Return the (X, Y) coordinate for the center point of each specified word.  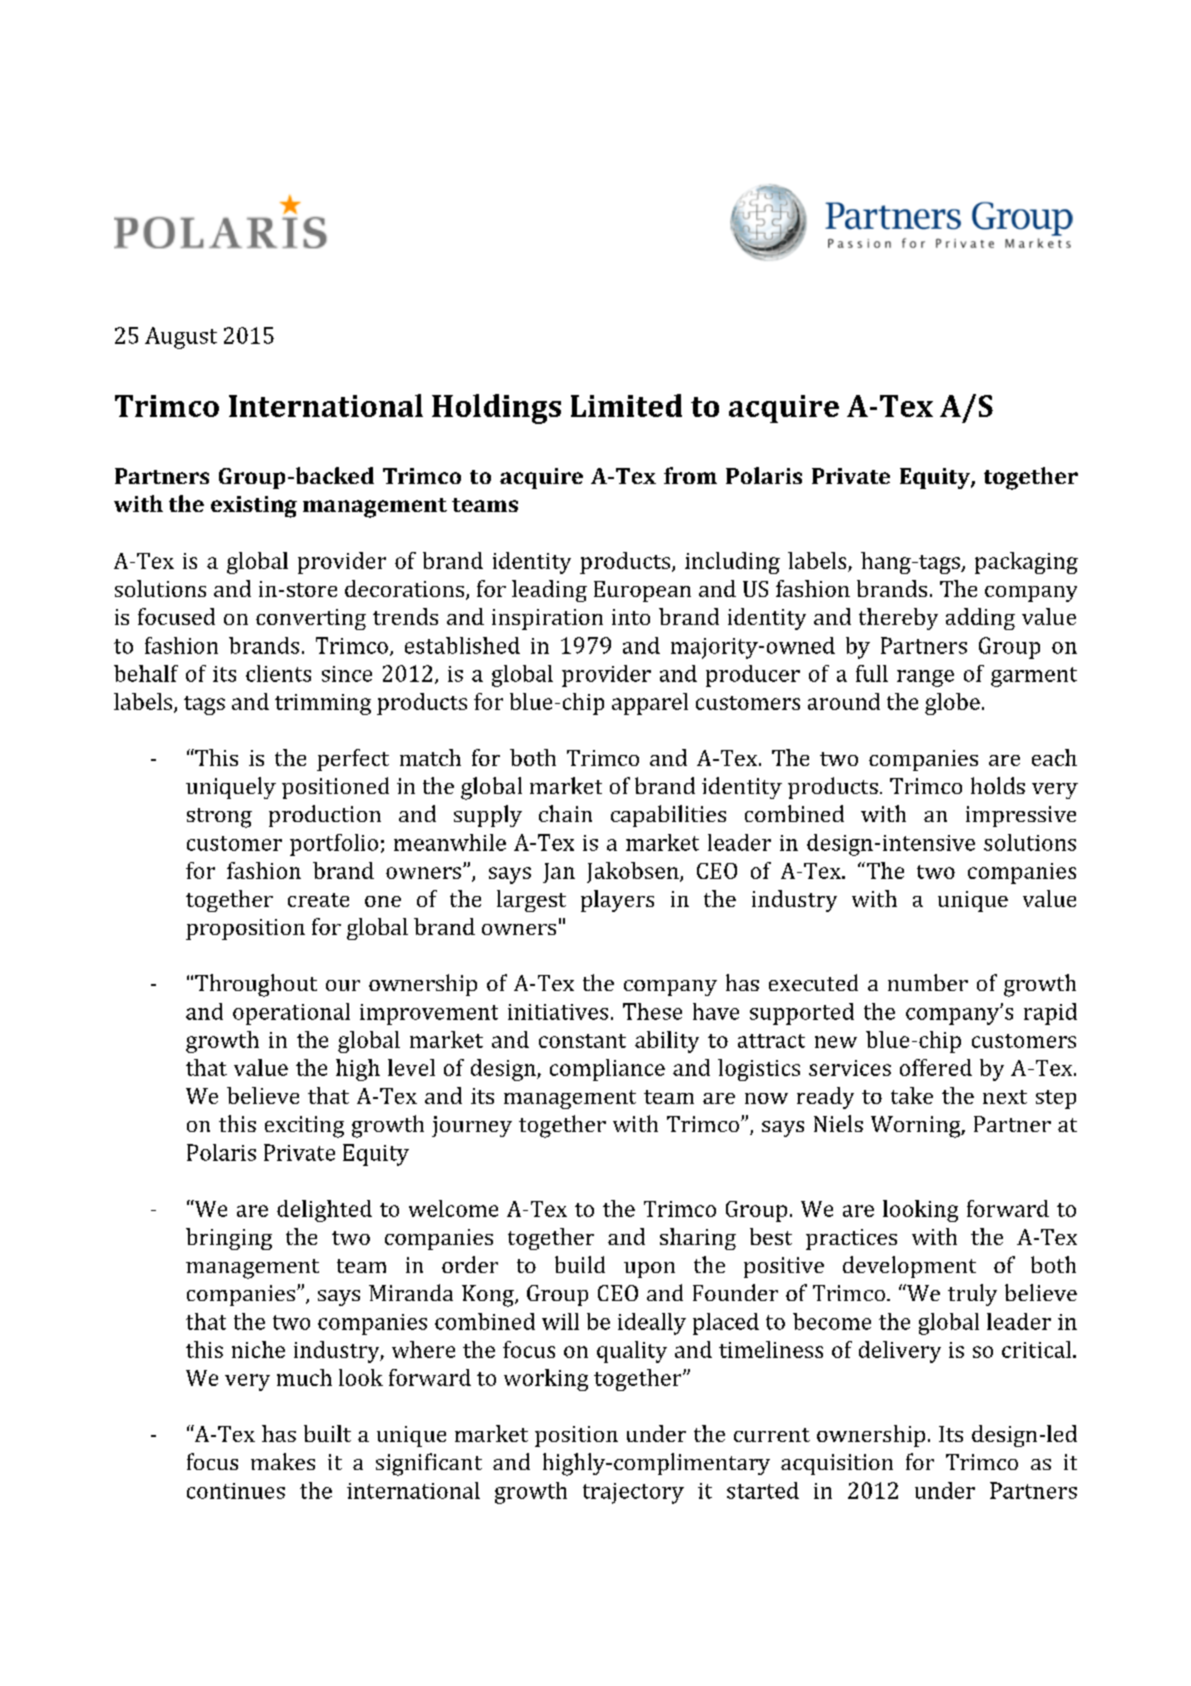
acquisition (837, 1464)
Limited (626, 405)
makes (283, 1461)
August (181, 338)
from (690, 475)
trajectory (633, 1493)
